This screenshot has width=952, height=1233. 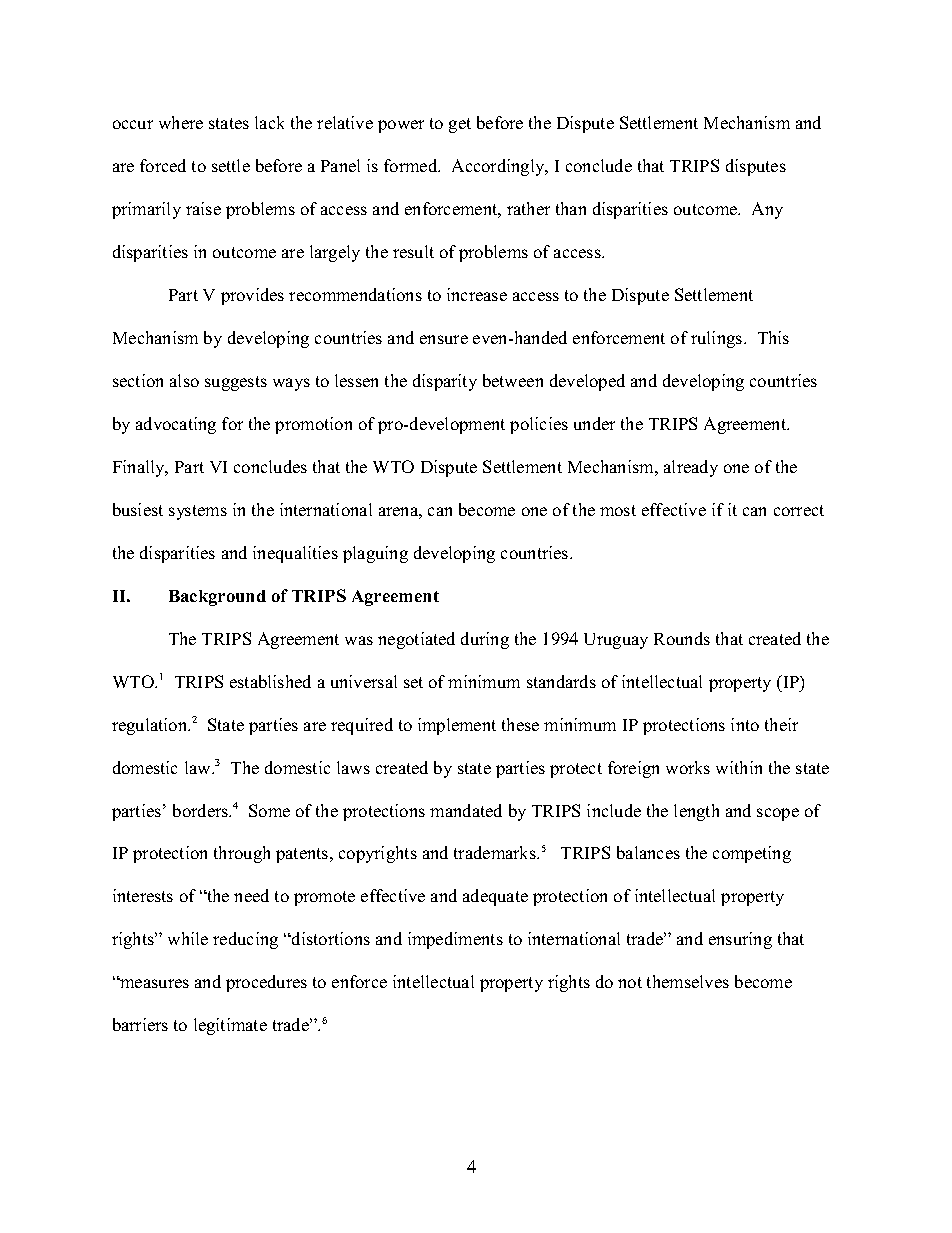 What do you see at coordinates (767, 210) in the screenshot?
I see `Any` at bounding box center [767, 210].
